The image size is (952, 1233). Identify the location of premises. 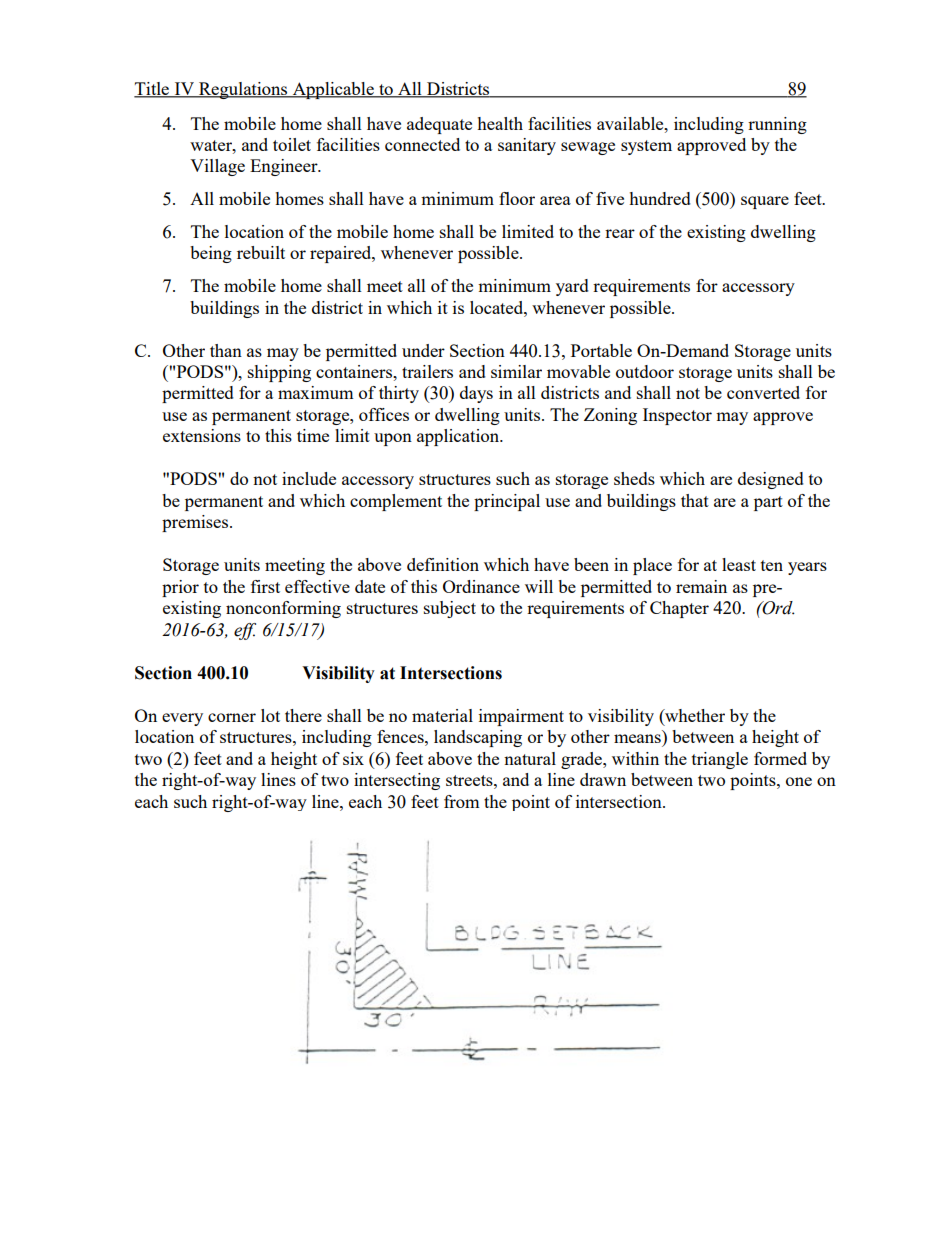
(196, 523).
